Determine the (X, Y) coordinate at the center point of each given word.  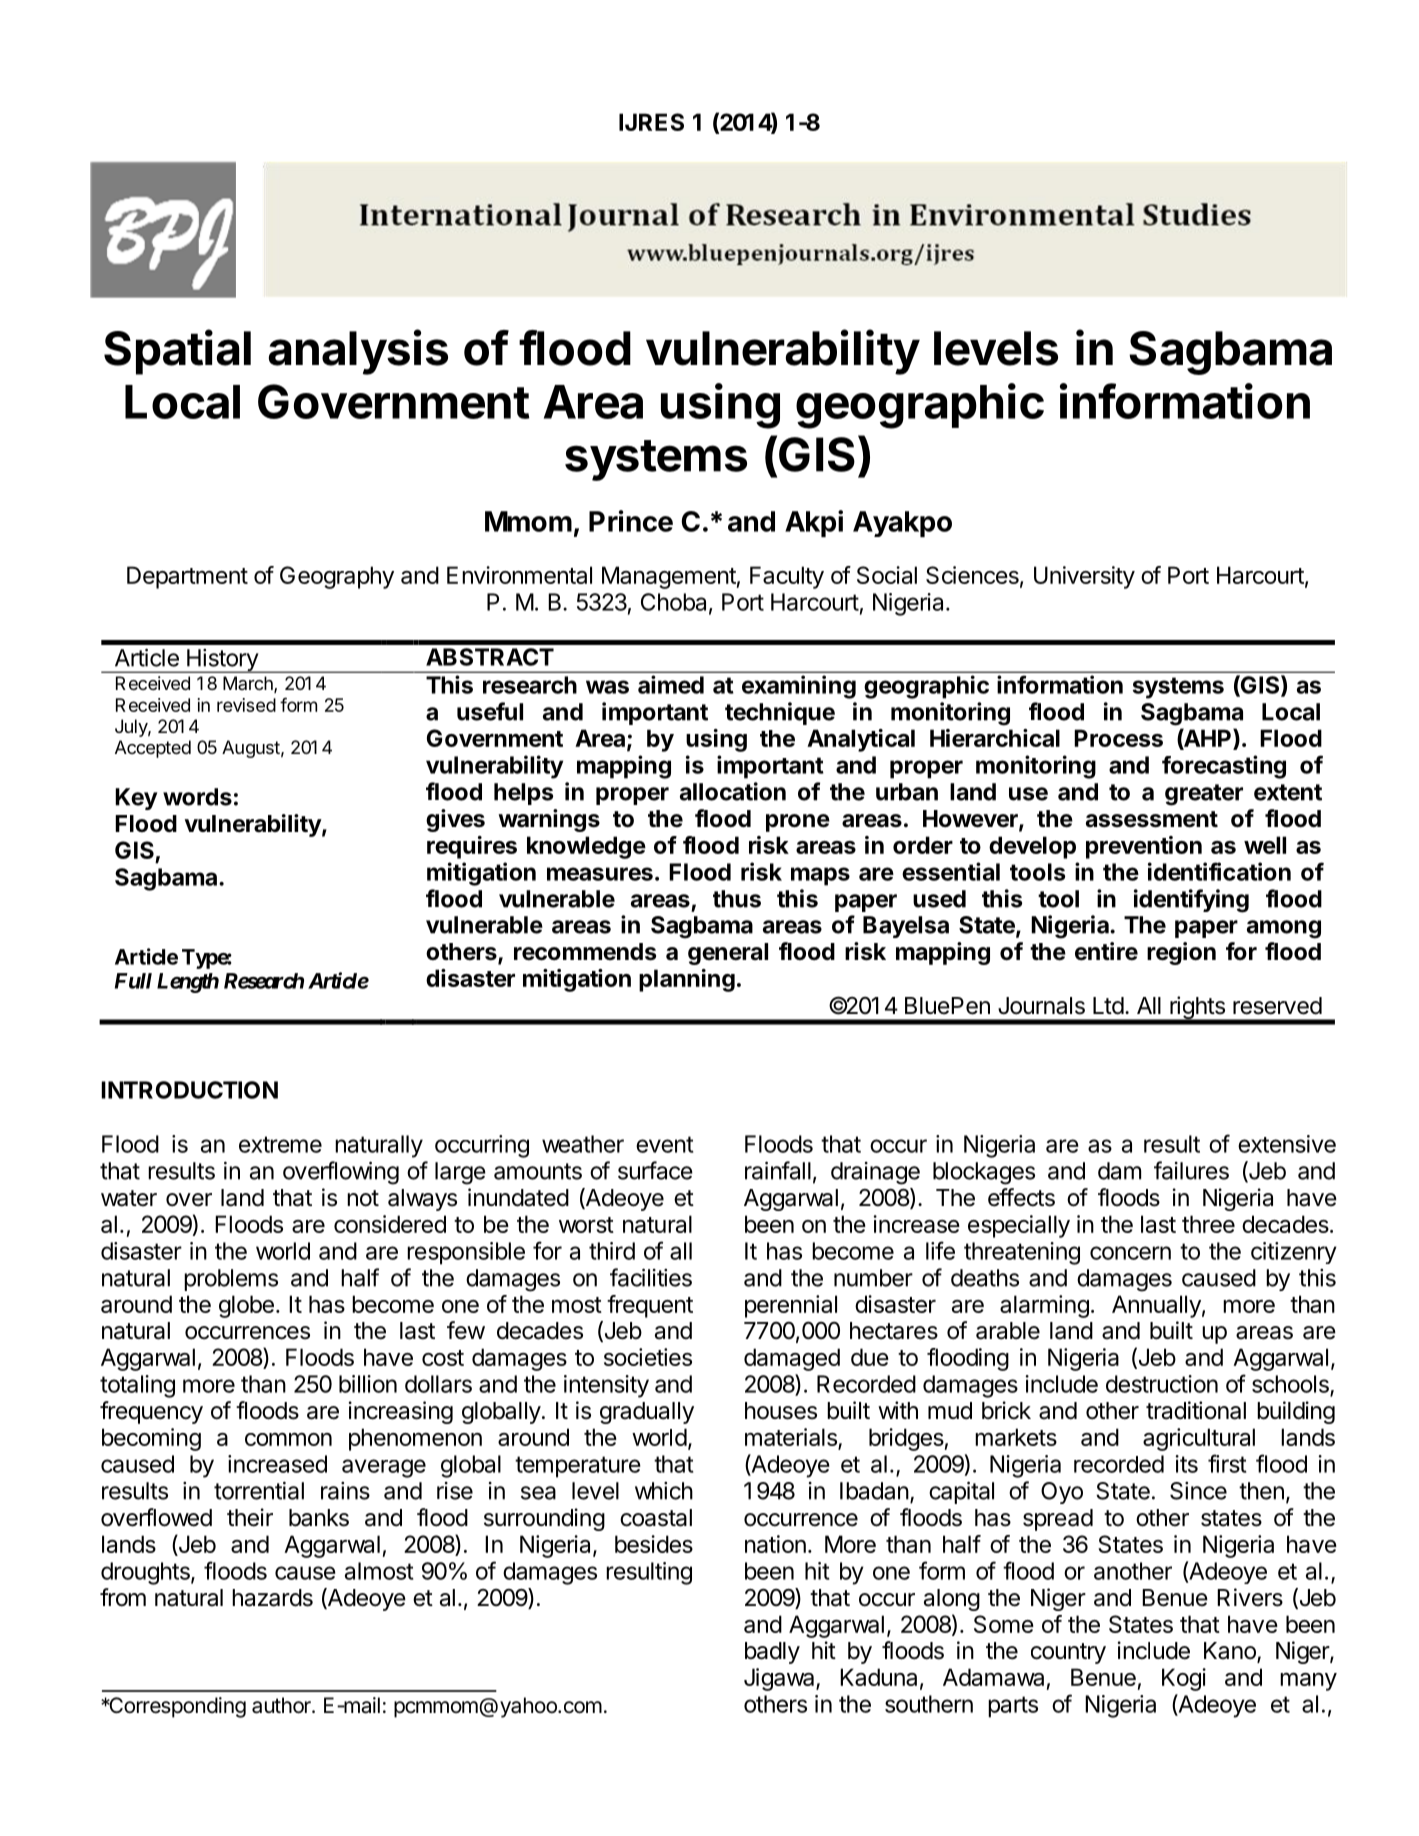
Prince (631, 521)
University (1084, 577)
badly (772, 1653)
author (282, 1705)
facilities (651, 1277)
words (197, 797)
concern (1130, 1253)
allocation (733, 791)
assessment (1152, 819)
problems (231, 1280)
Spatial (177, 352)
